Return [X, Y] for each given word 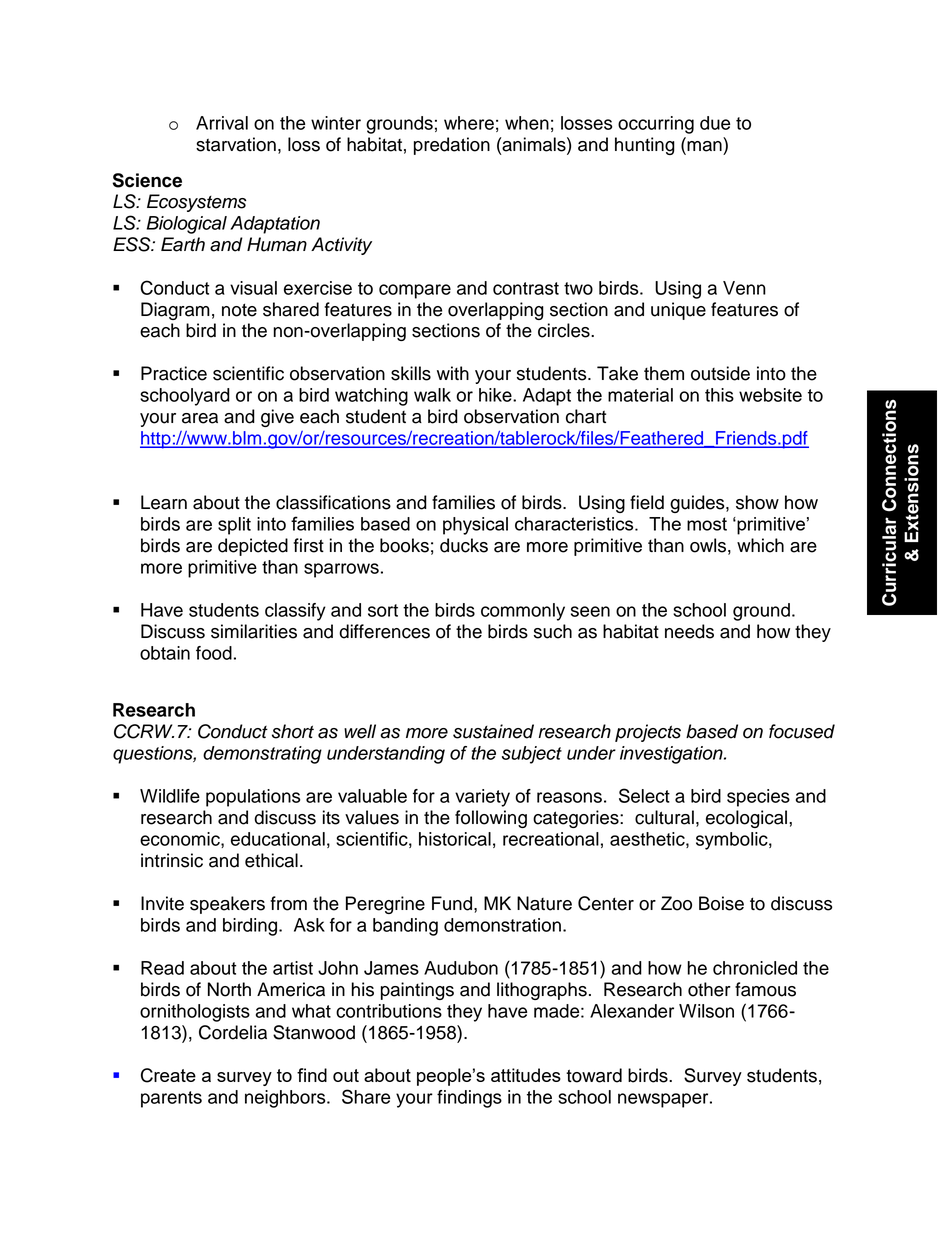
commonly [523, 612]
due [715, 123]
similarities [254, 631]
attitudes [526, 1075]
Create [168, 1075]
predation [452, 146]
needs [689, 631]
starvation [236, 144]
